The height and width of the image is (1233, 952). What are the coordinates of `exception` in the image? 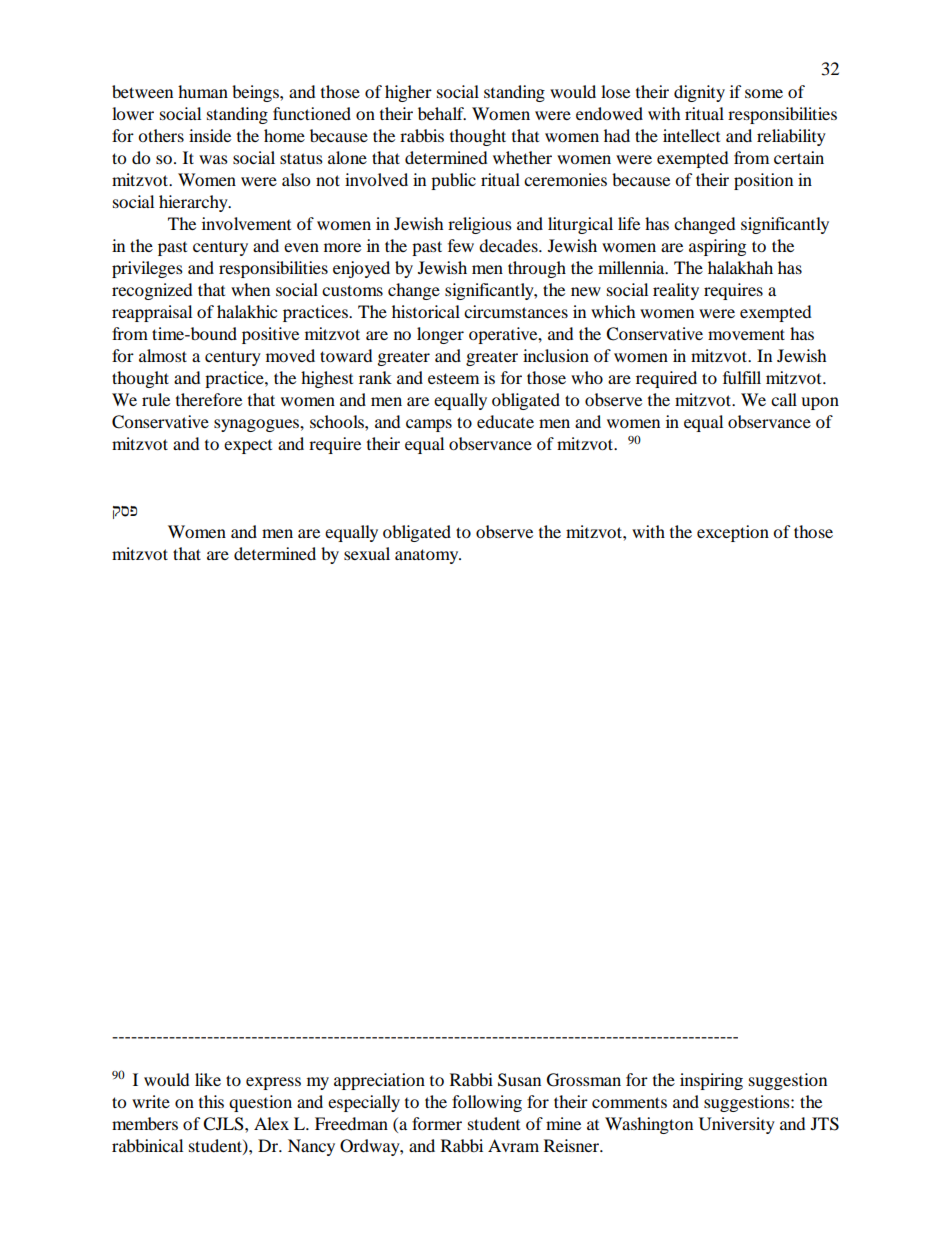 It's located at (733, 533).
